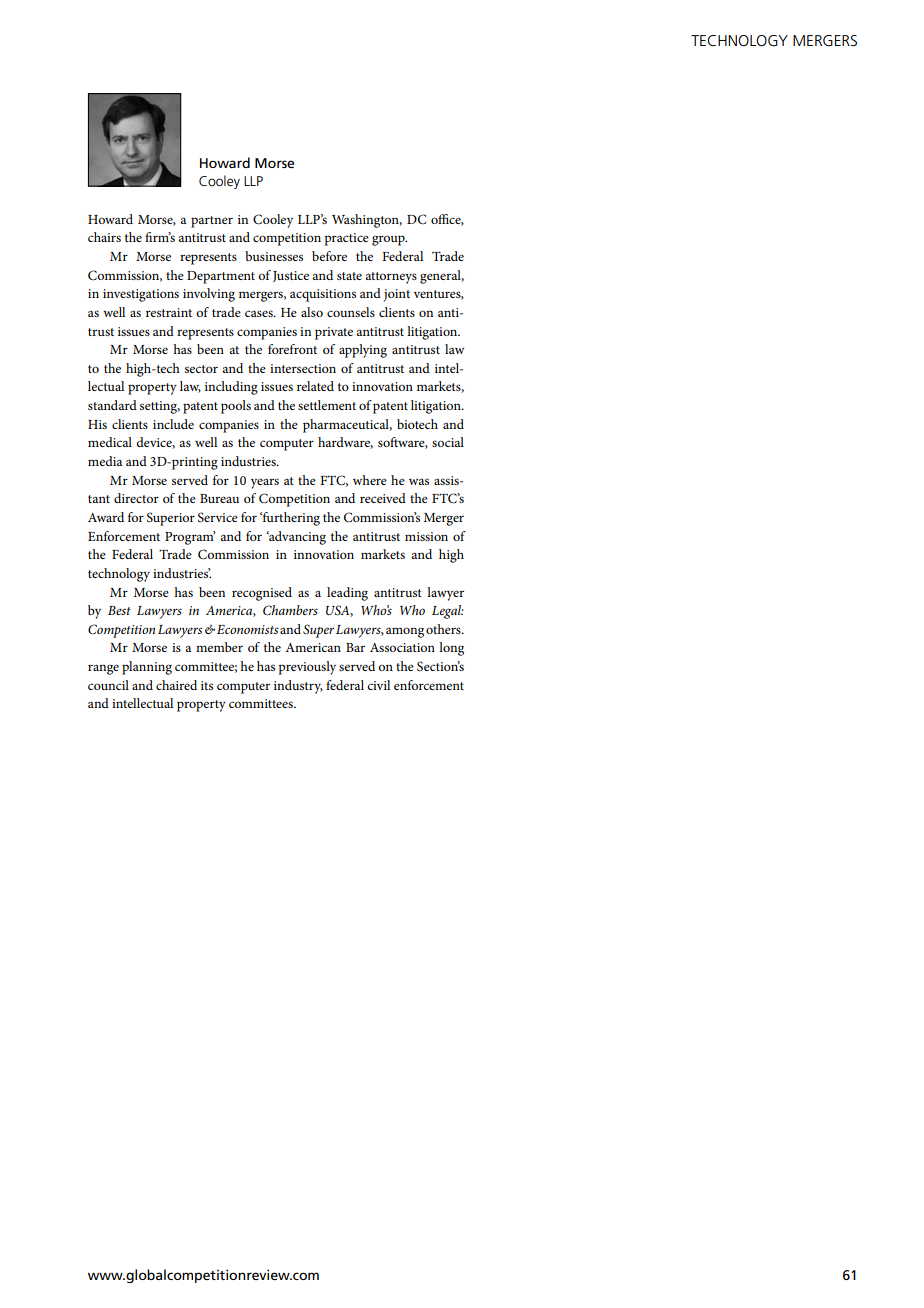 The width and height of the screenshot is (924, 1308). What do you see at coordinates (389, 240) in the screenshot?
I see `group` at bounding box center [389, 240].
